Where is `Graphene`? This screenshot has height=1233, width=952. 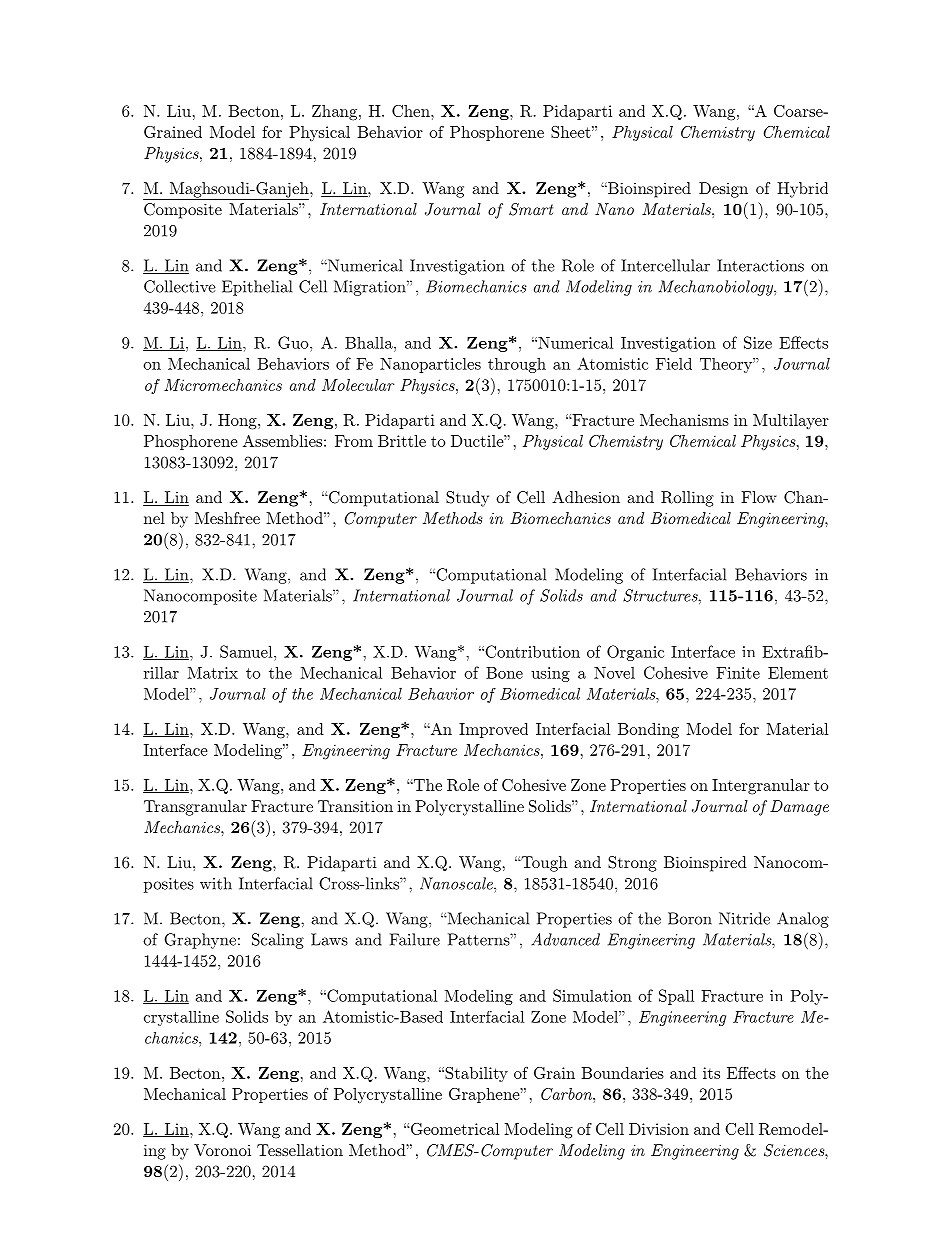 Graphene is located at coordinates (485, 1095).
